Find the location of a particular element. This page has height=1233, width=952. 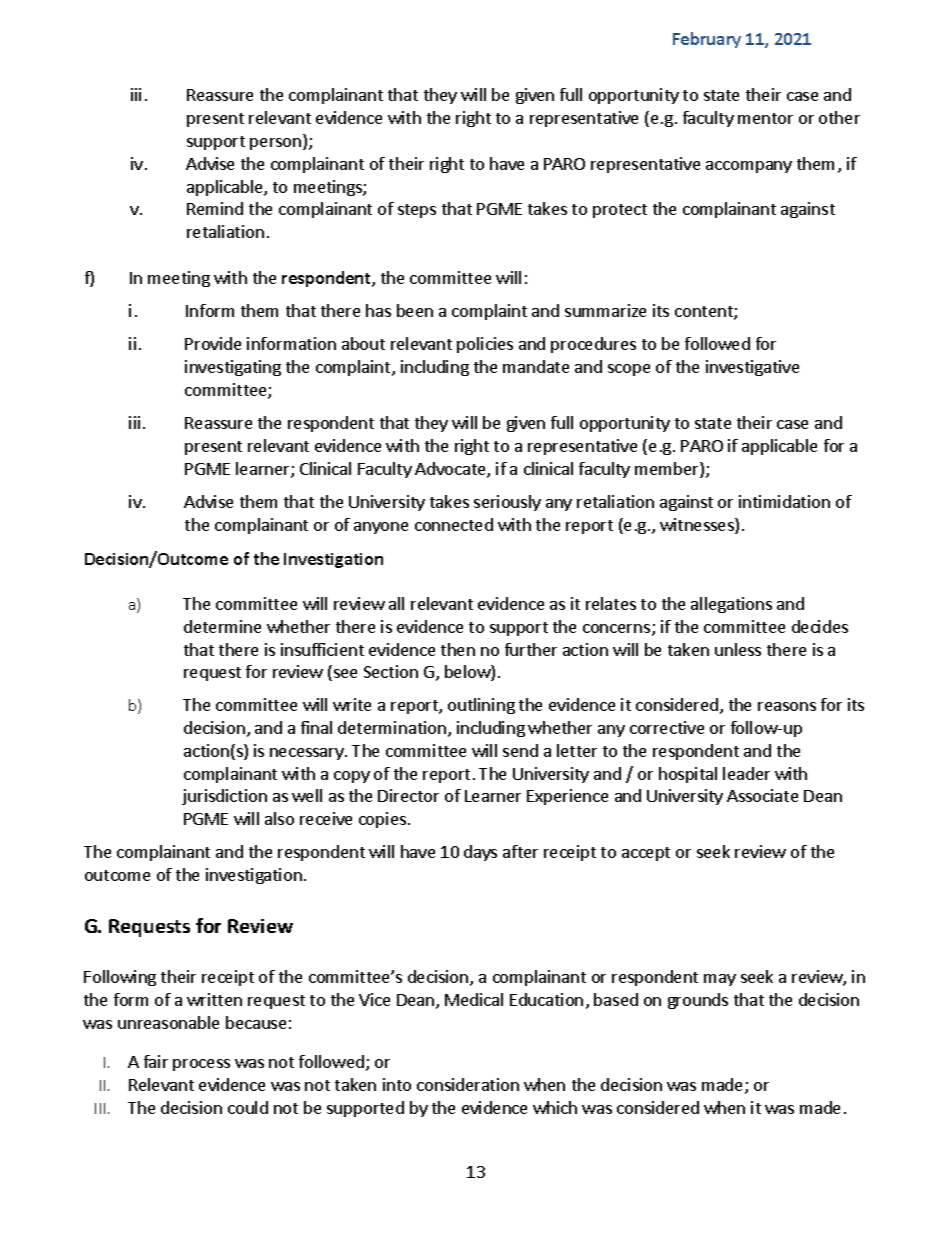

also is located at coordinates (279, 818).
